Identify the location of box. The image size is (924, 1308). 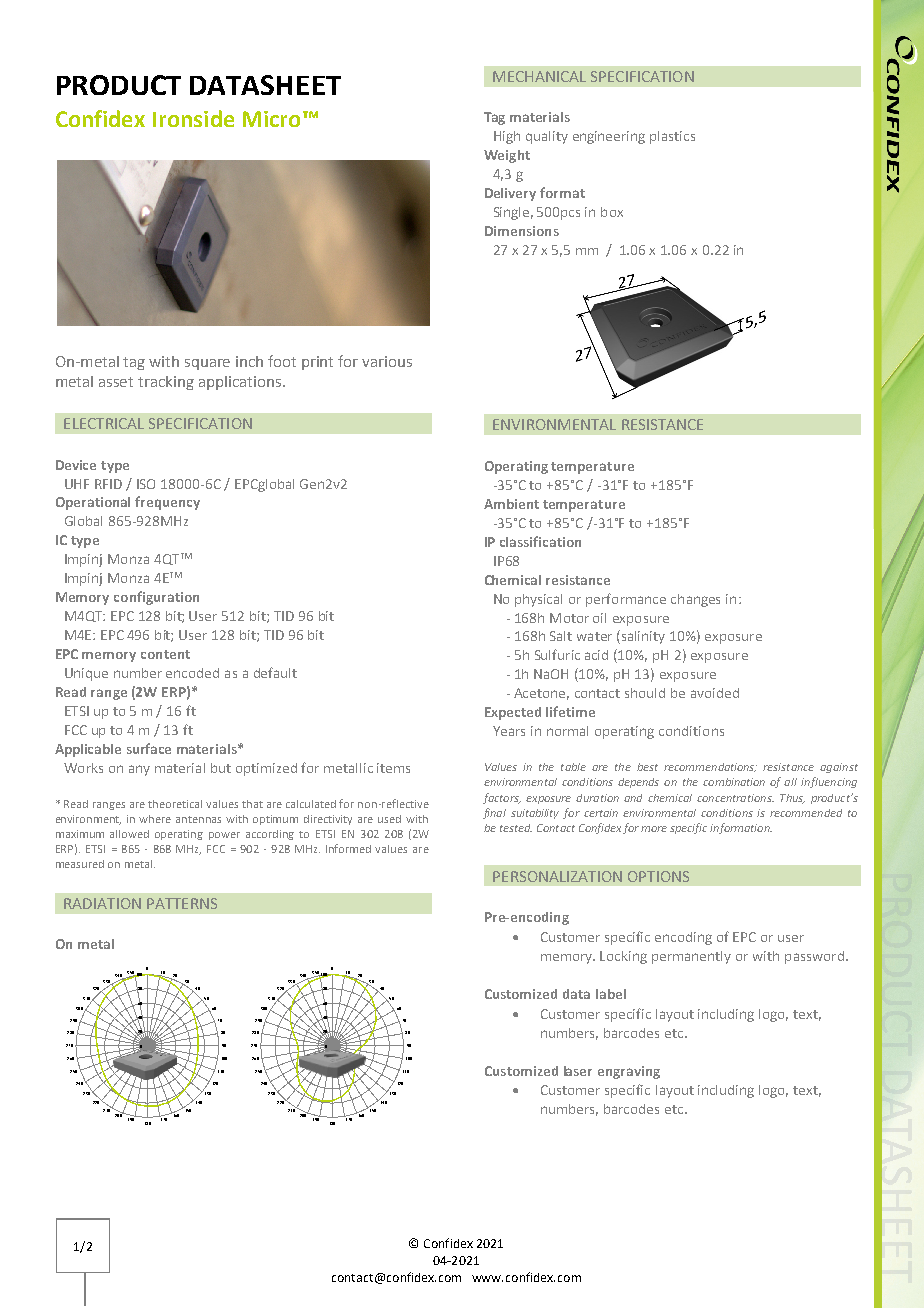
(612, 212).
